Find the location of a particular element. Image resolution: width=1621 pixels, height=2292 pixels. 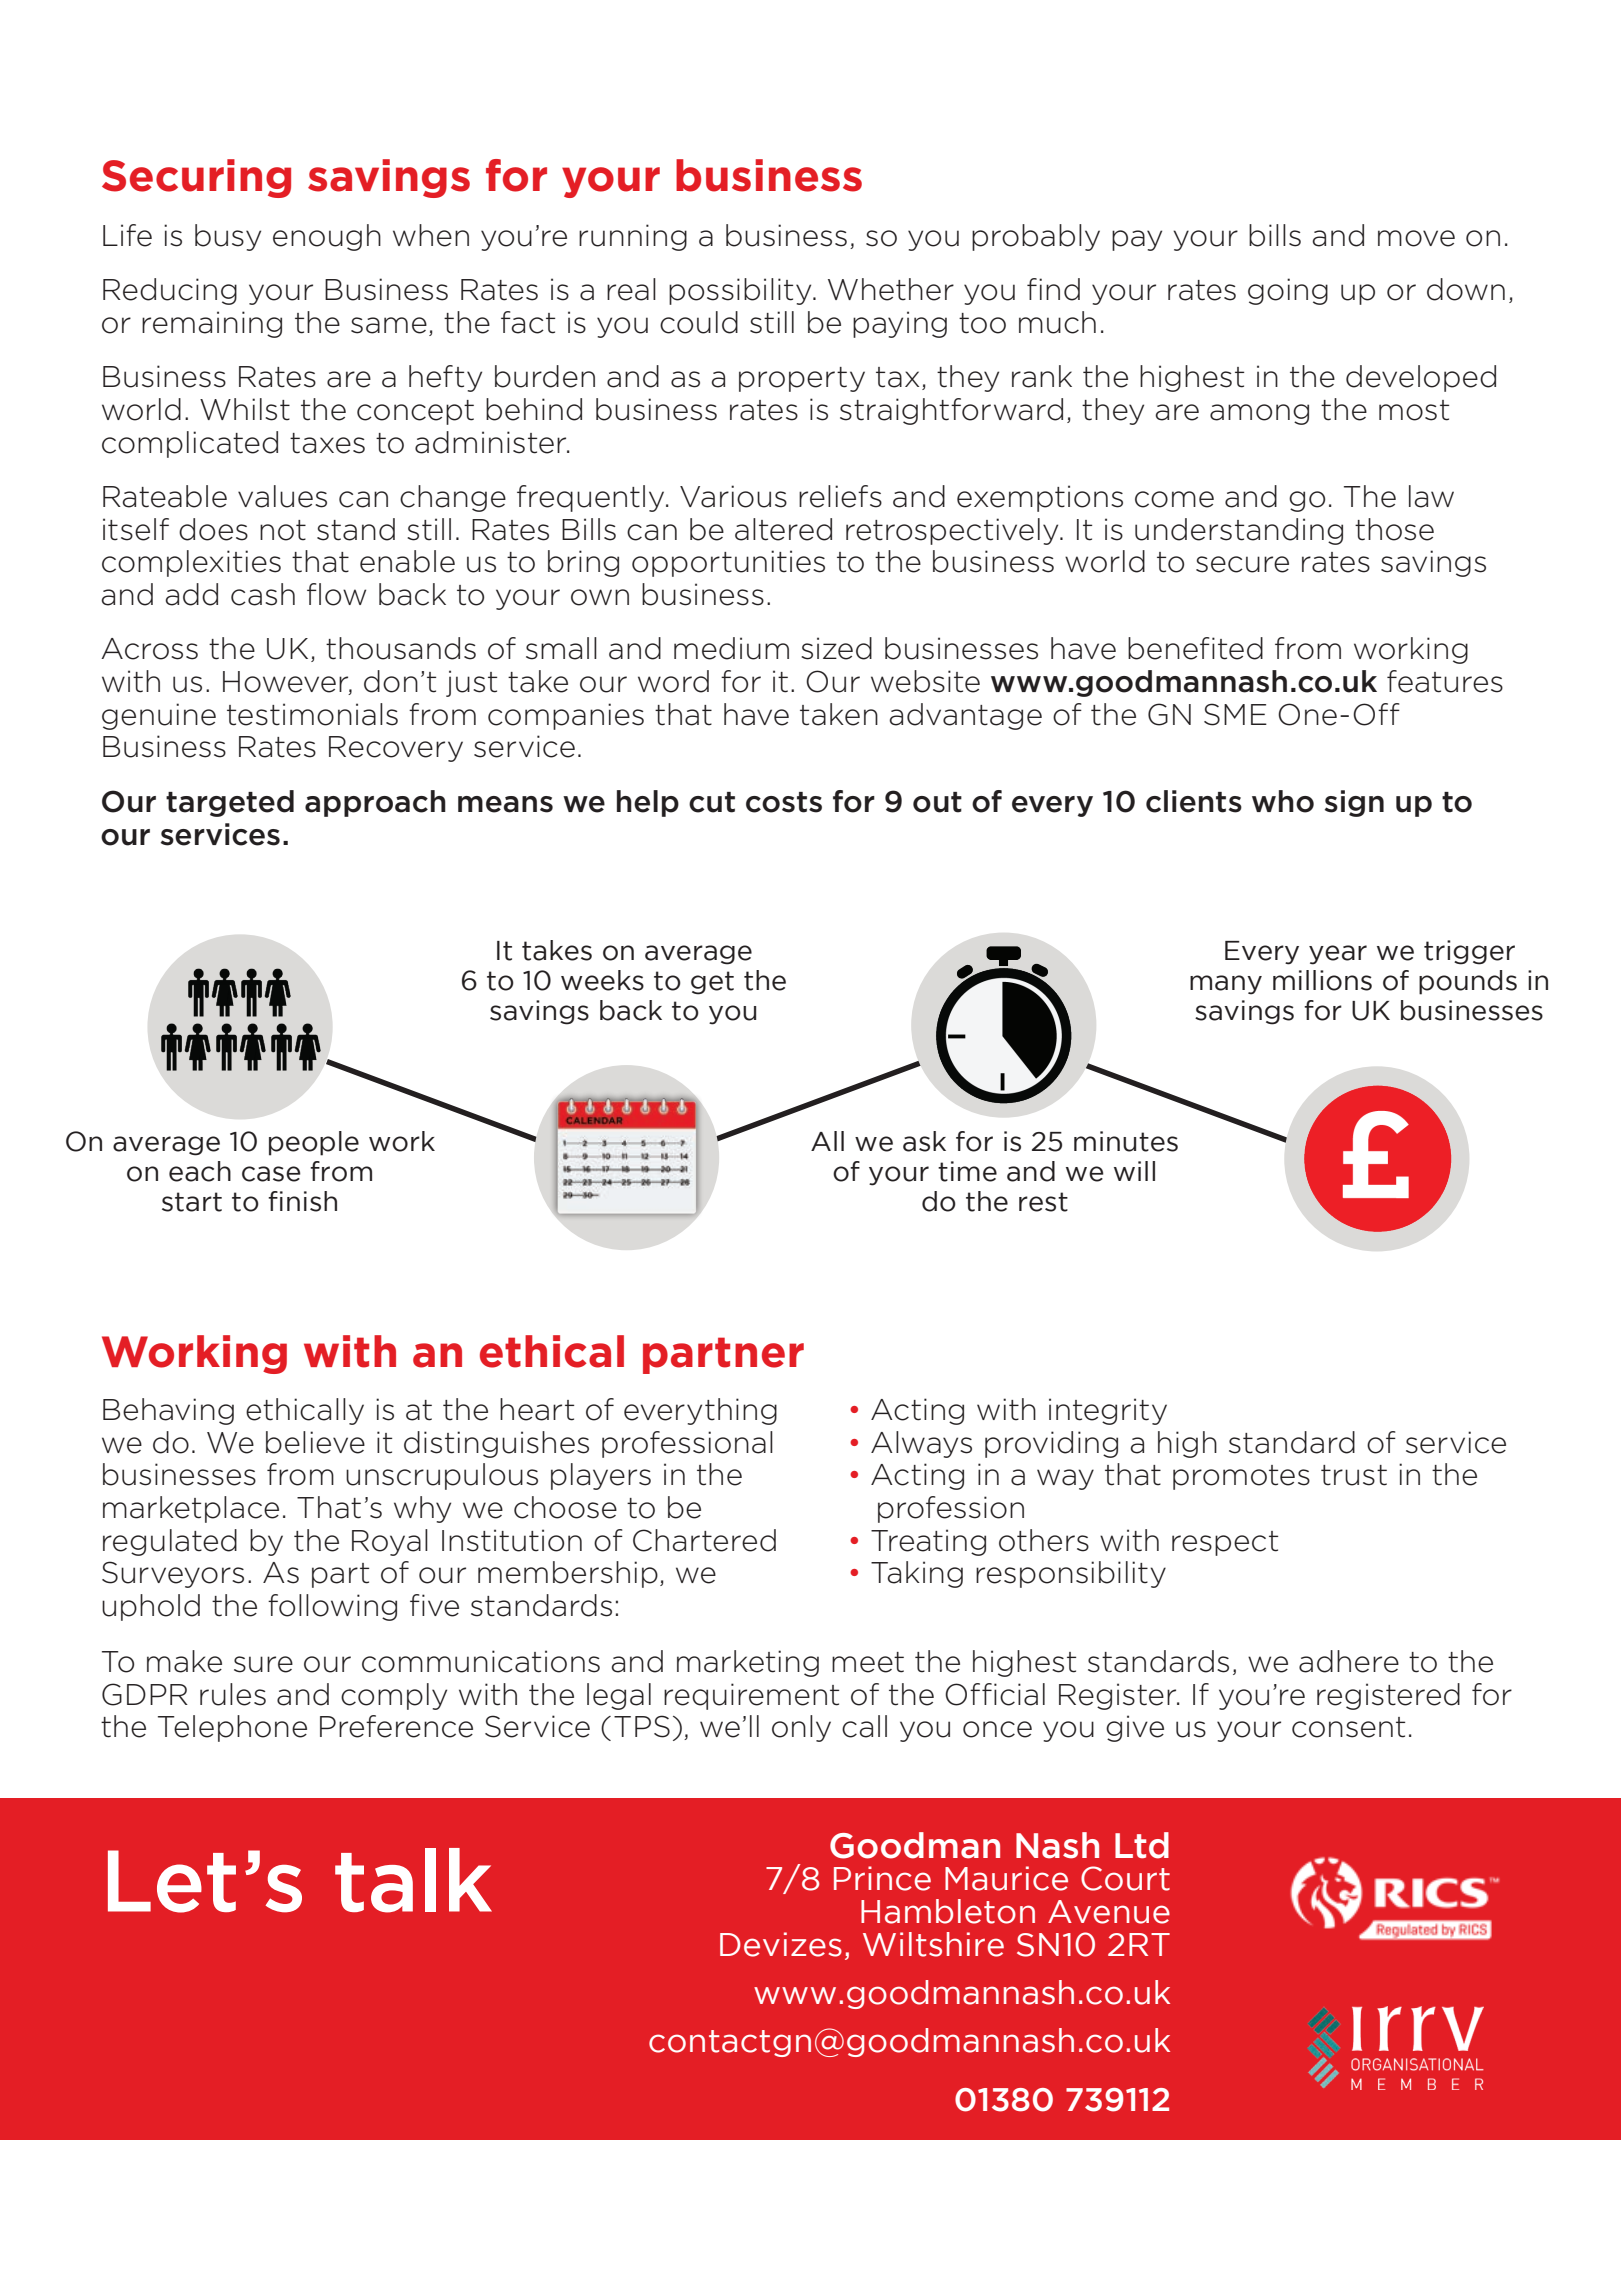

possibility is located at coordinates (741, 291).
